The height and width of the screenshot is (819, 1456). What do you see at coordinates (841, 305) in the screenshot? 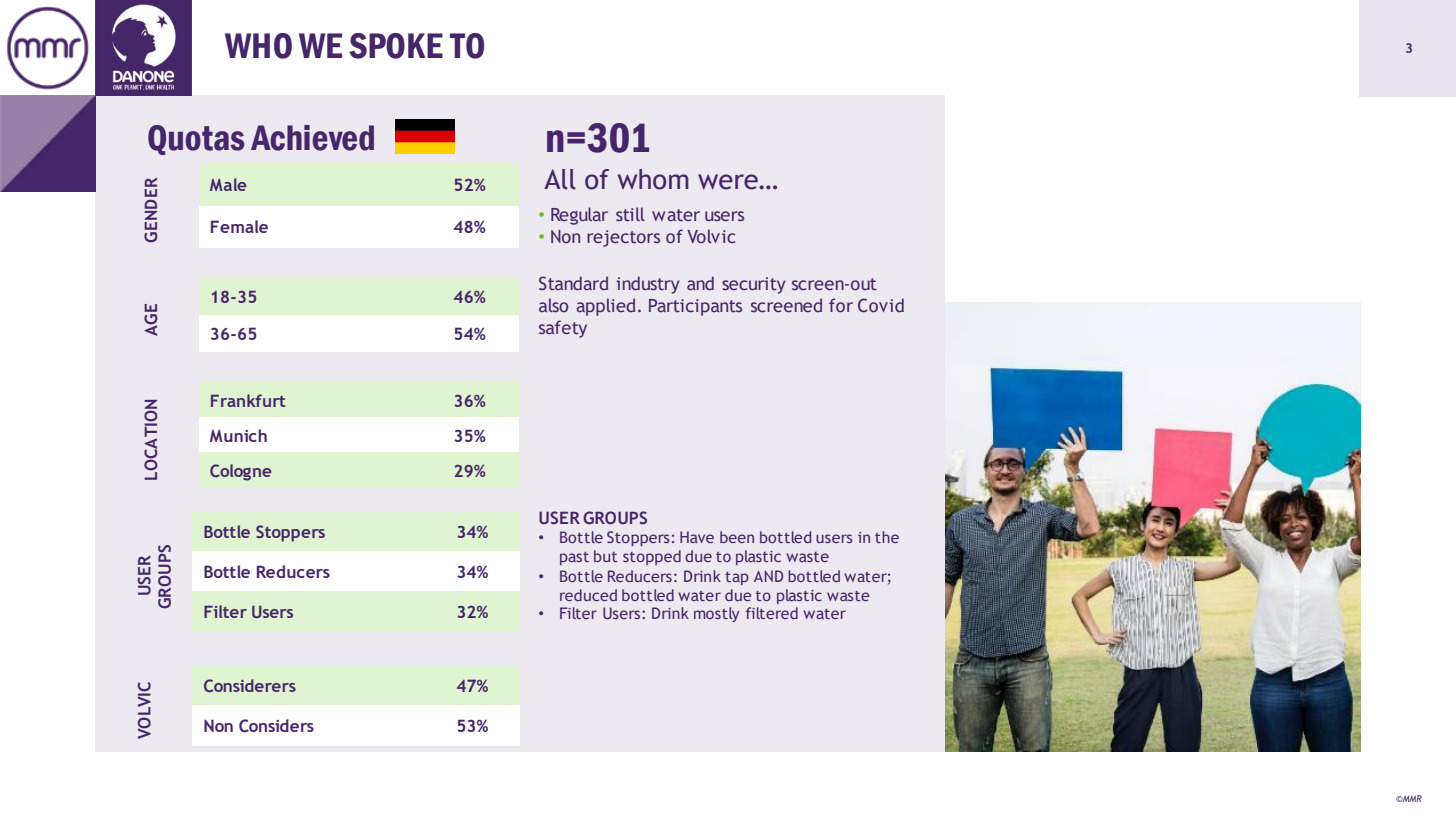
I see `for` at bounding box center [841, 305].
